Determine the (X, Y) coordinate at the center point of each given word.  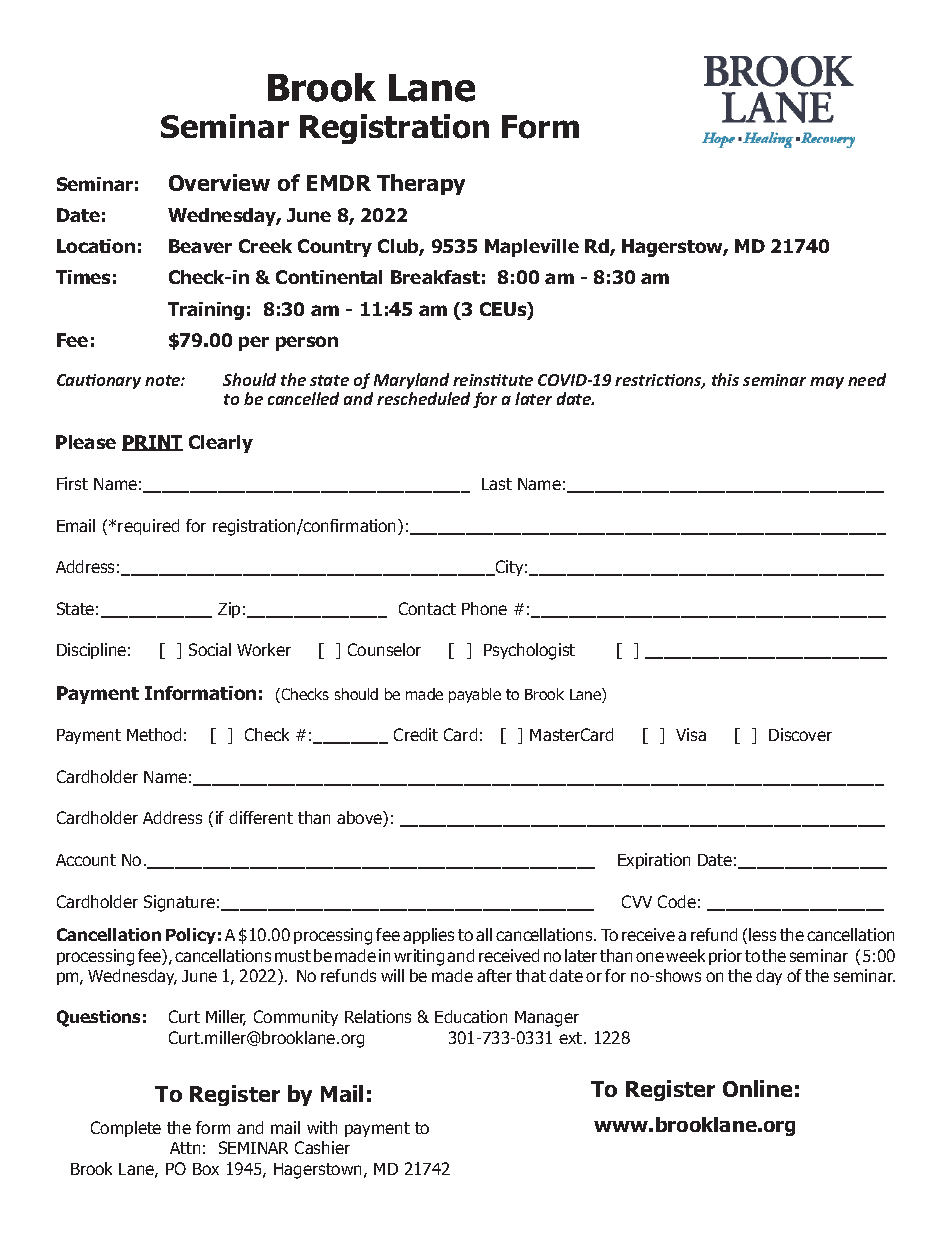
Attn (185, 1148)
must (293, 956)
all (484, 934)
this (725, 379)
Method (154, 734)
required (148, 527)
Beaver (200, 246)
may (827, 383)
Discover (800, 734)
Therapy (421, 184)
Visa (691, 734)
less (762, 934)
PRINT (152, 443)
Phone (484, 608)
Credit (416, 734)
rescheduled (423, 398)
